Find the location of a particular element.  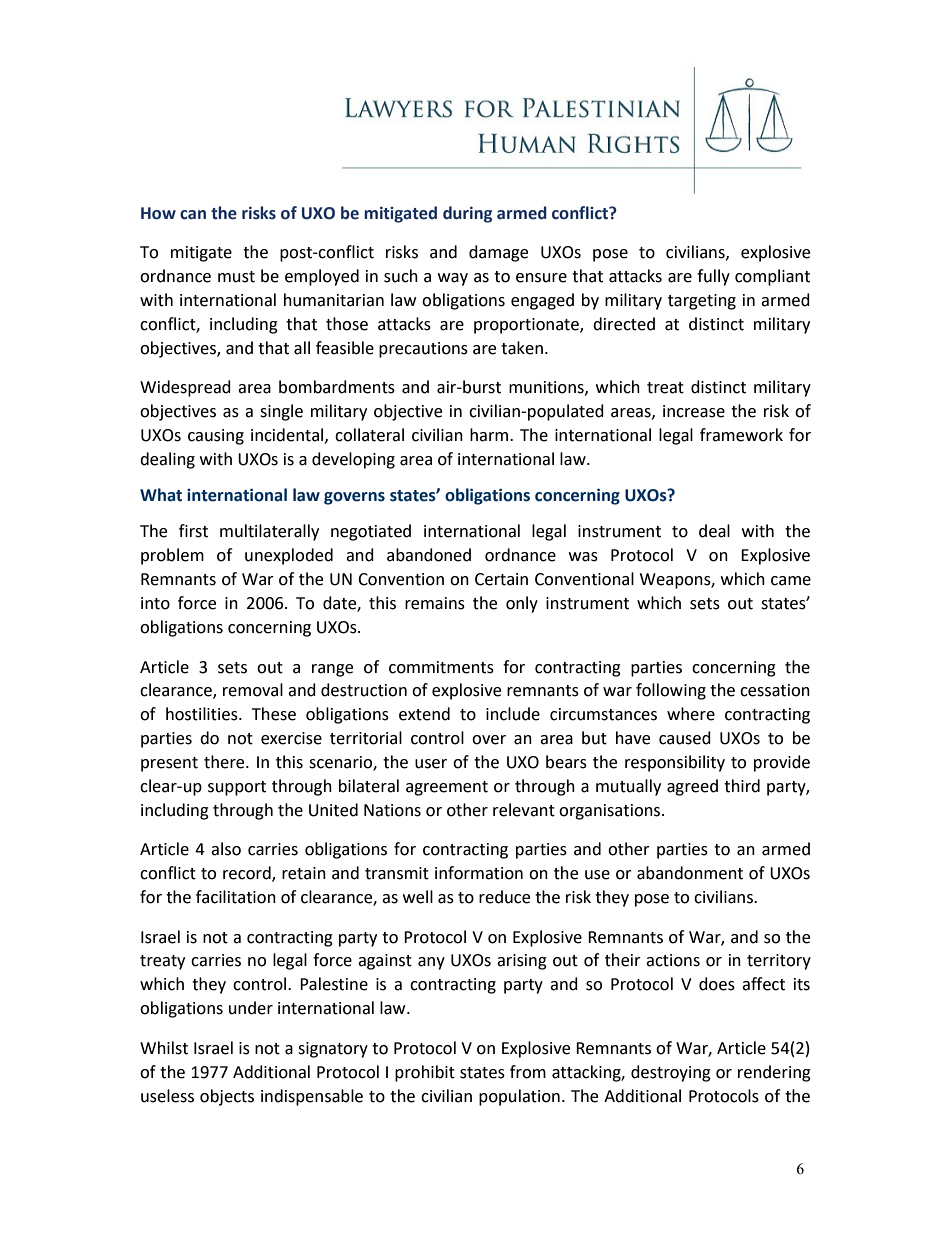

there is located at coordinates (225, 762).
